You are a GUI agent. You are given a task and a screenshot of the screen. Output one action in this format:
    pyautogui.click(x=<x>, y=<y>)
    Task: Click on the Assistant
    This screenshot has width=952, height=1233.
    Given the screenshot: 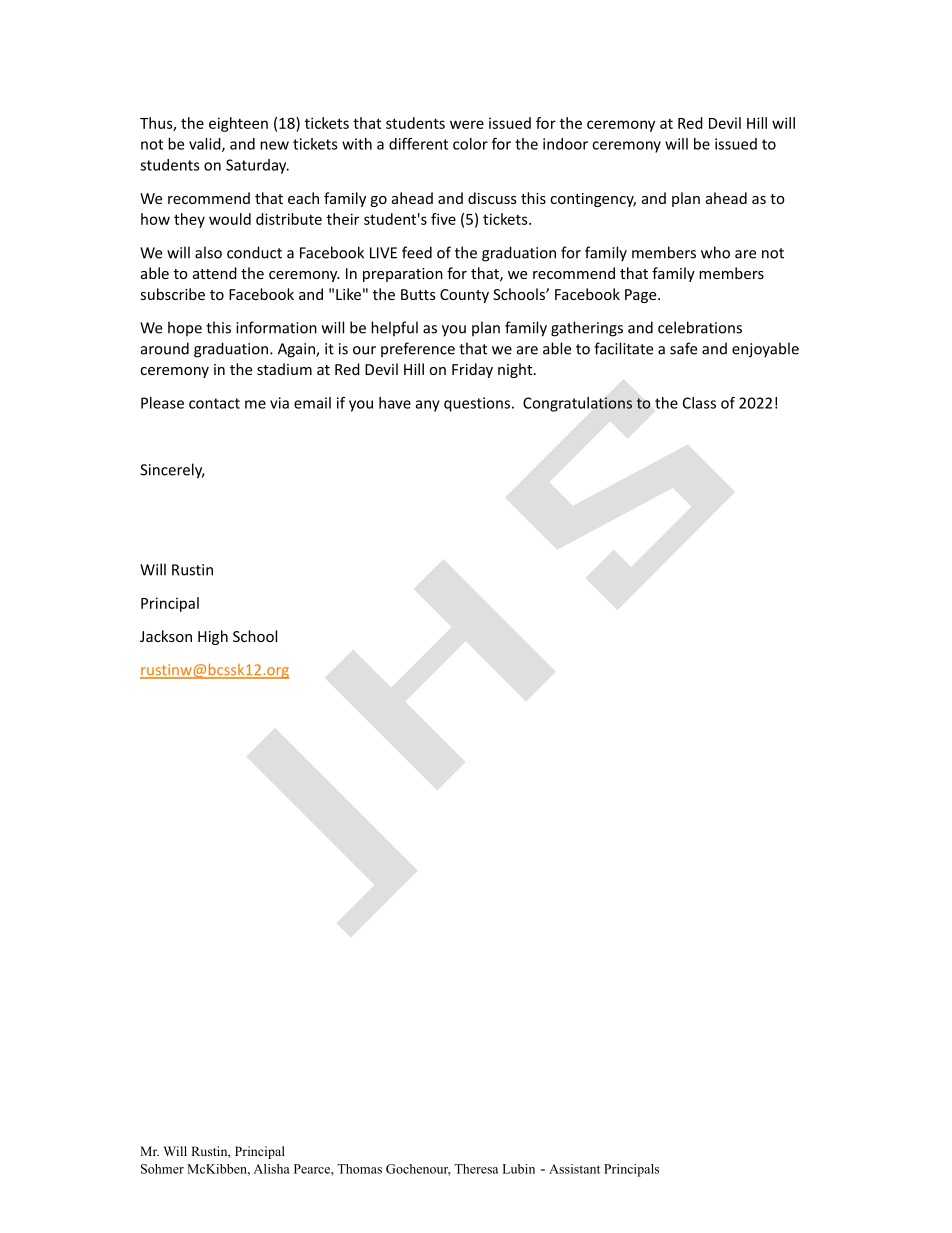 What is the action you would take?
    pyautogui.click(x=574, y=1169)
